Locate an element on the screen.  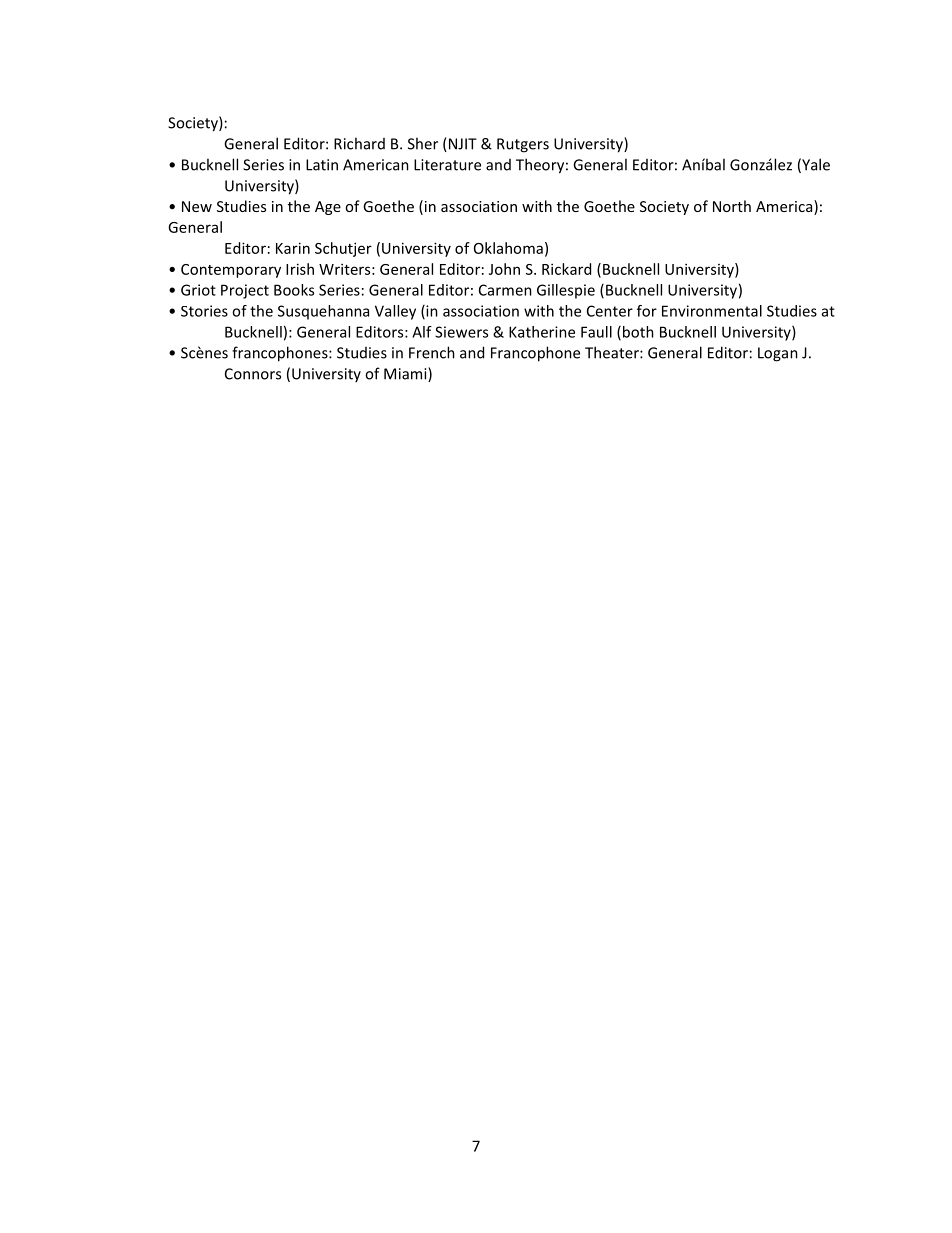
Valley is located at coordinates (395, 312).
